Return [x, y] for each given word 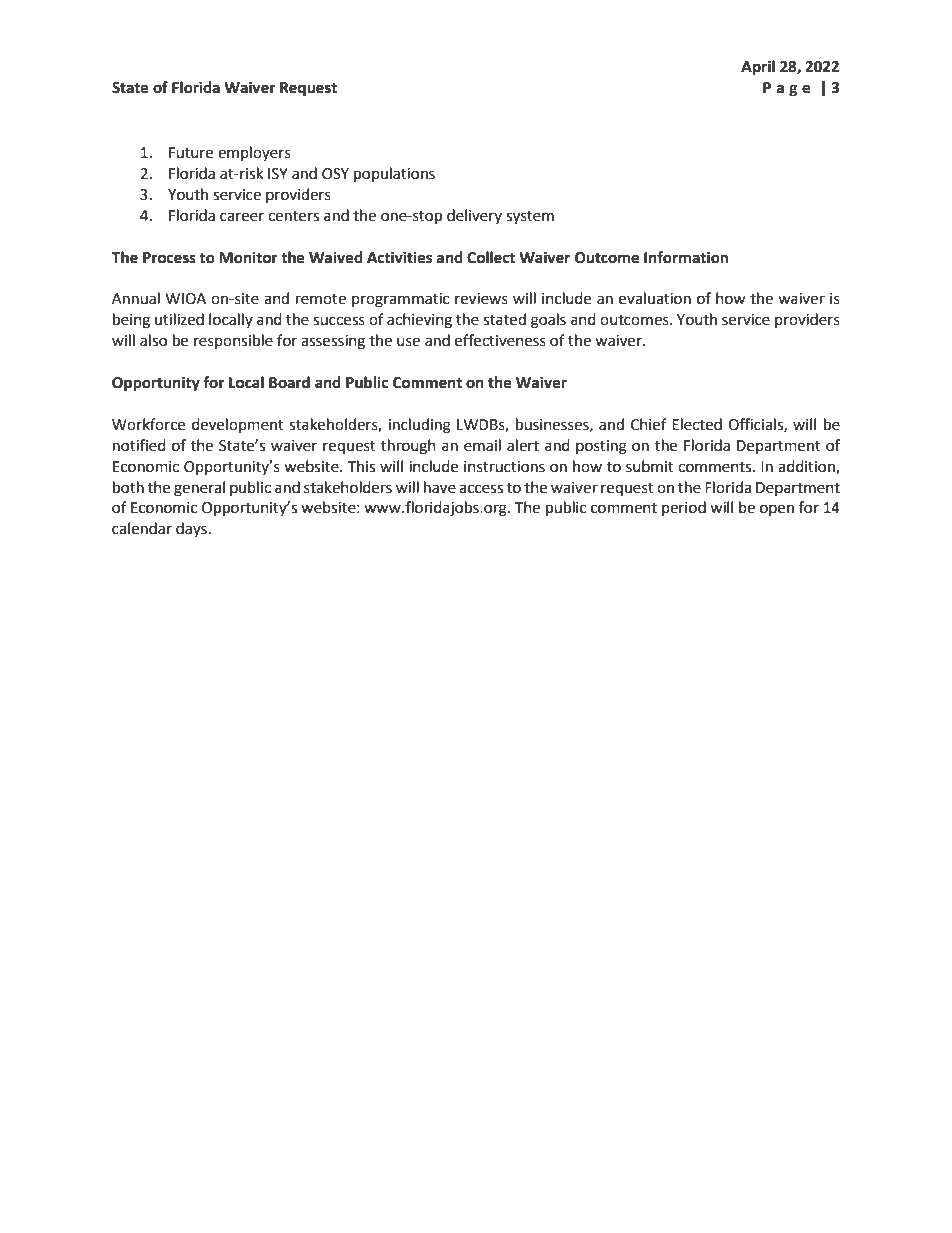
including [420, 426]
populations [394, 175]
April [758, 68]
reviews [481, 299]
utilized [179, 319]
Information [686, 257]
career [242, 217]
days [191, 529]
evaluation [655, 298]
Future [191, 153]
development [238, 425]
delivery [474, 216]
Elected [697, 424]
